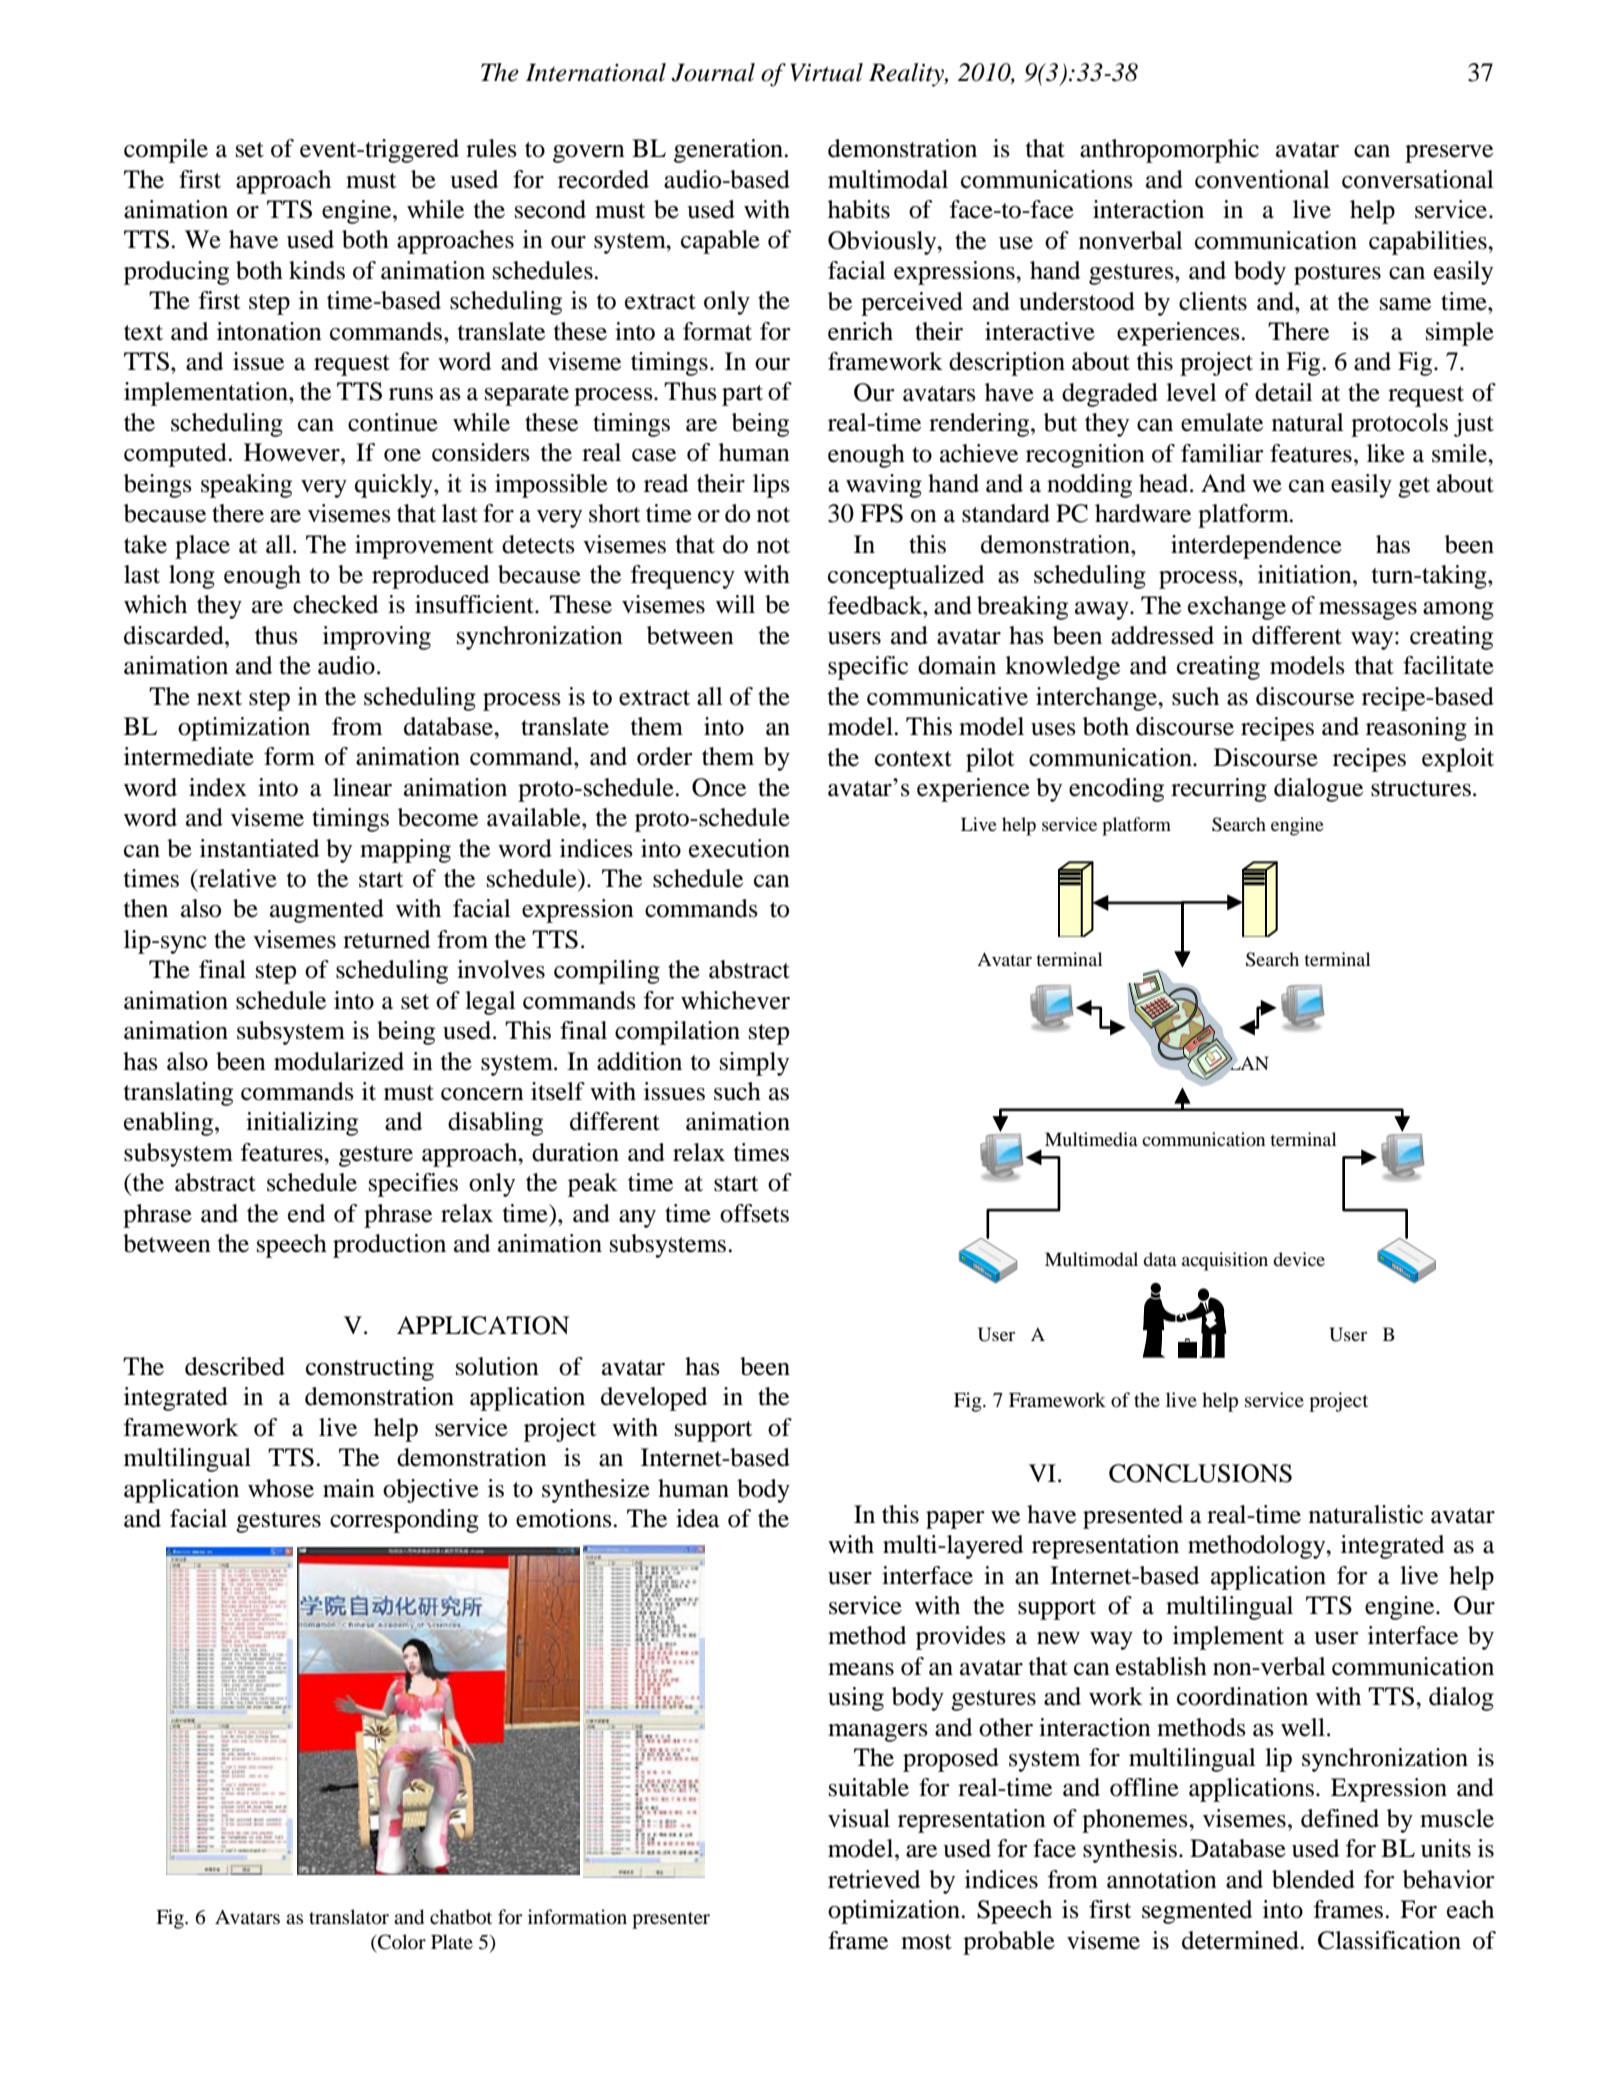 Image resolution: width=1618 pixels, height=2094 pixels. What do you see at coordinates (281, 1488) in the page?
I see `whose` at bounding box center [281, 1488].
